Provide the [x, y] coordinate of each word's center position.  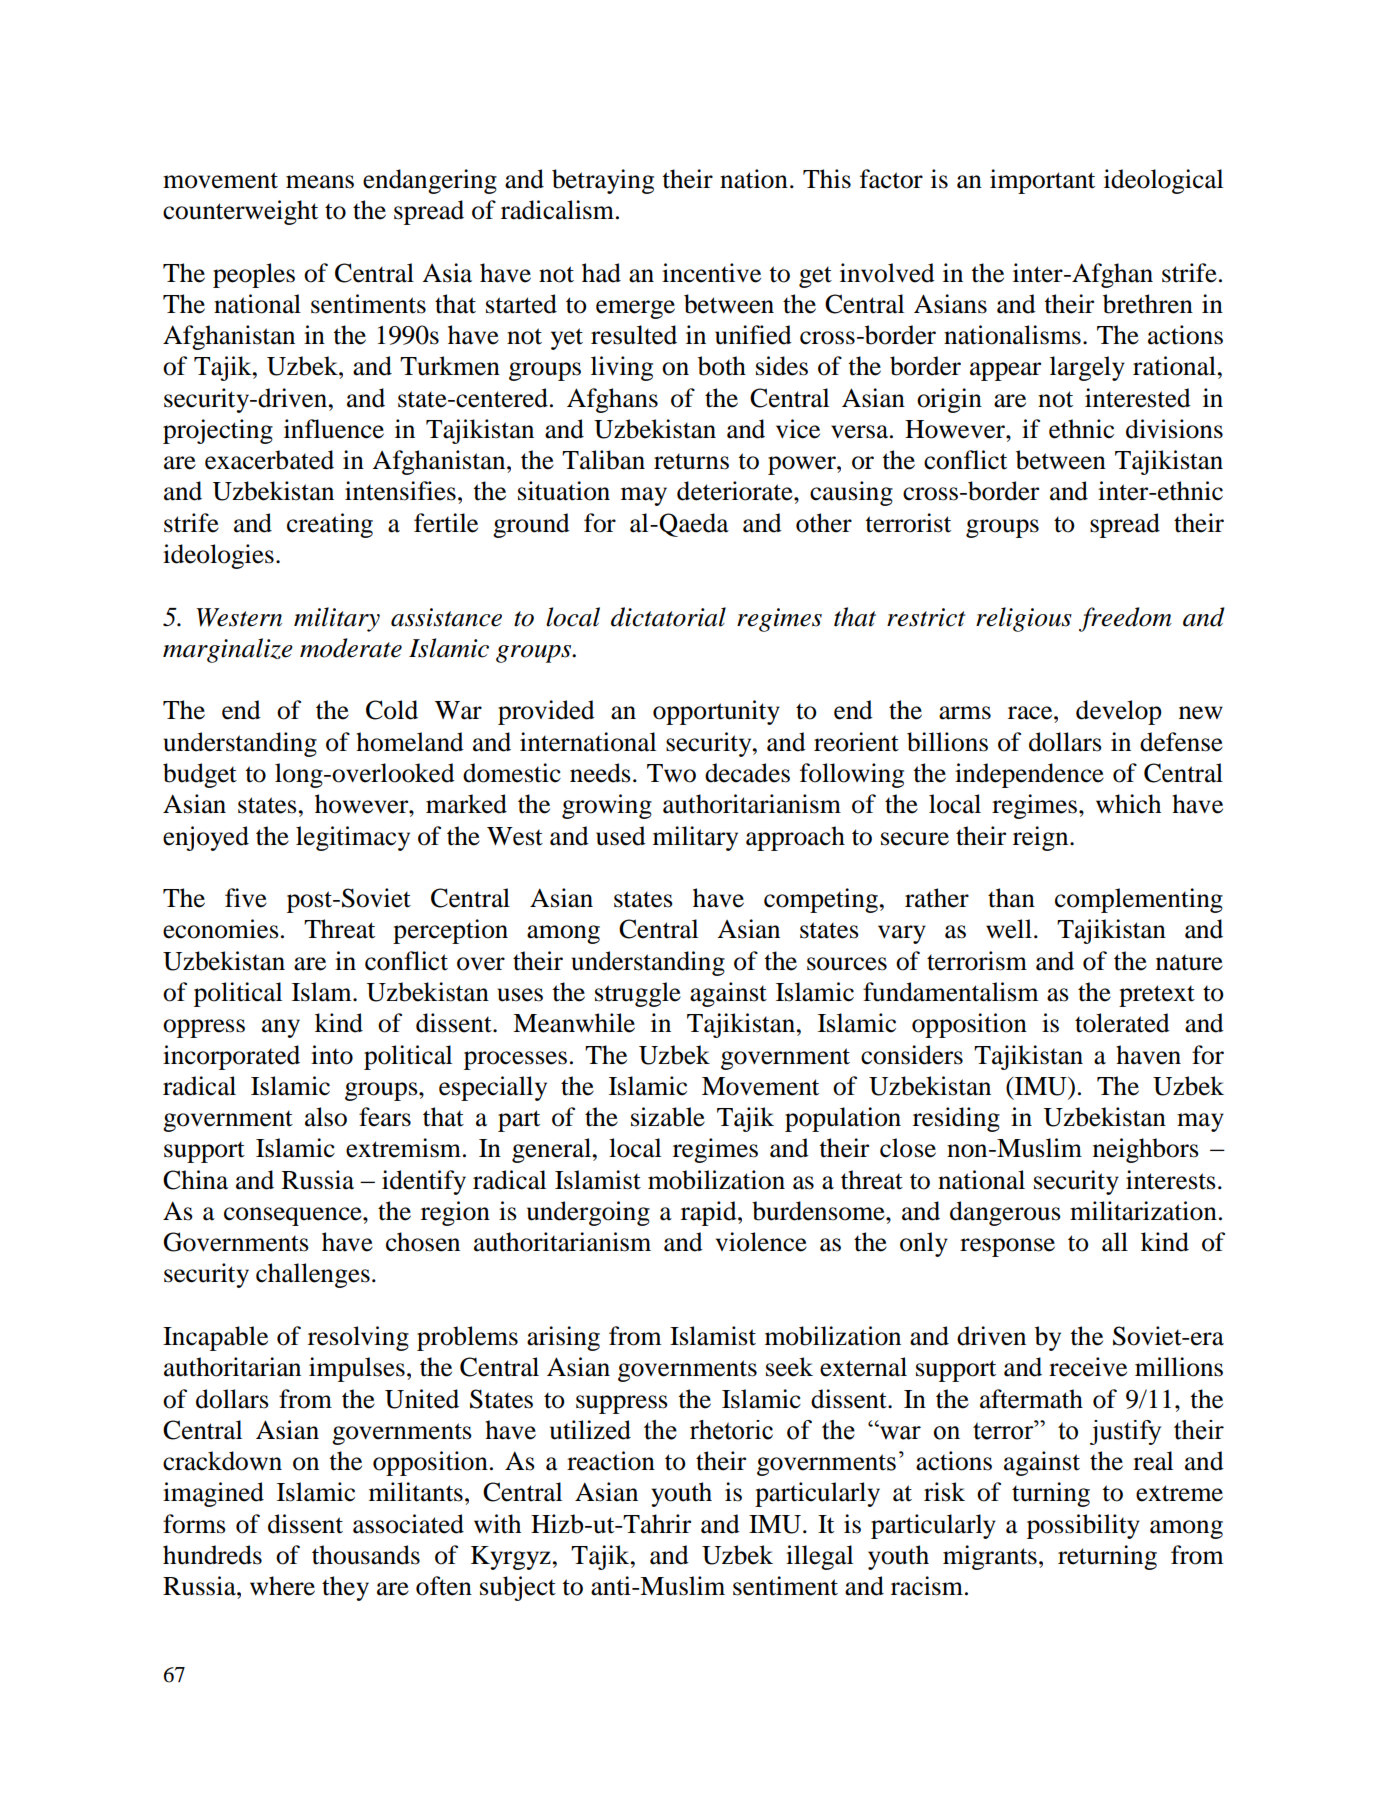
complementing [1139, 900]
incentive [711, 273]
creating [330, 525]
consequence [294, 1216]
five [246, 898]
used [621, 836]
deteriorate [736, 491]
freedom [1125, 619]
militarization [1143, 1211]
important [1042, 181]
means [320, 182]
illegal [819, 1557]
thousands [366, 1555]
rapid [710, 1213]
